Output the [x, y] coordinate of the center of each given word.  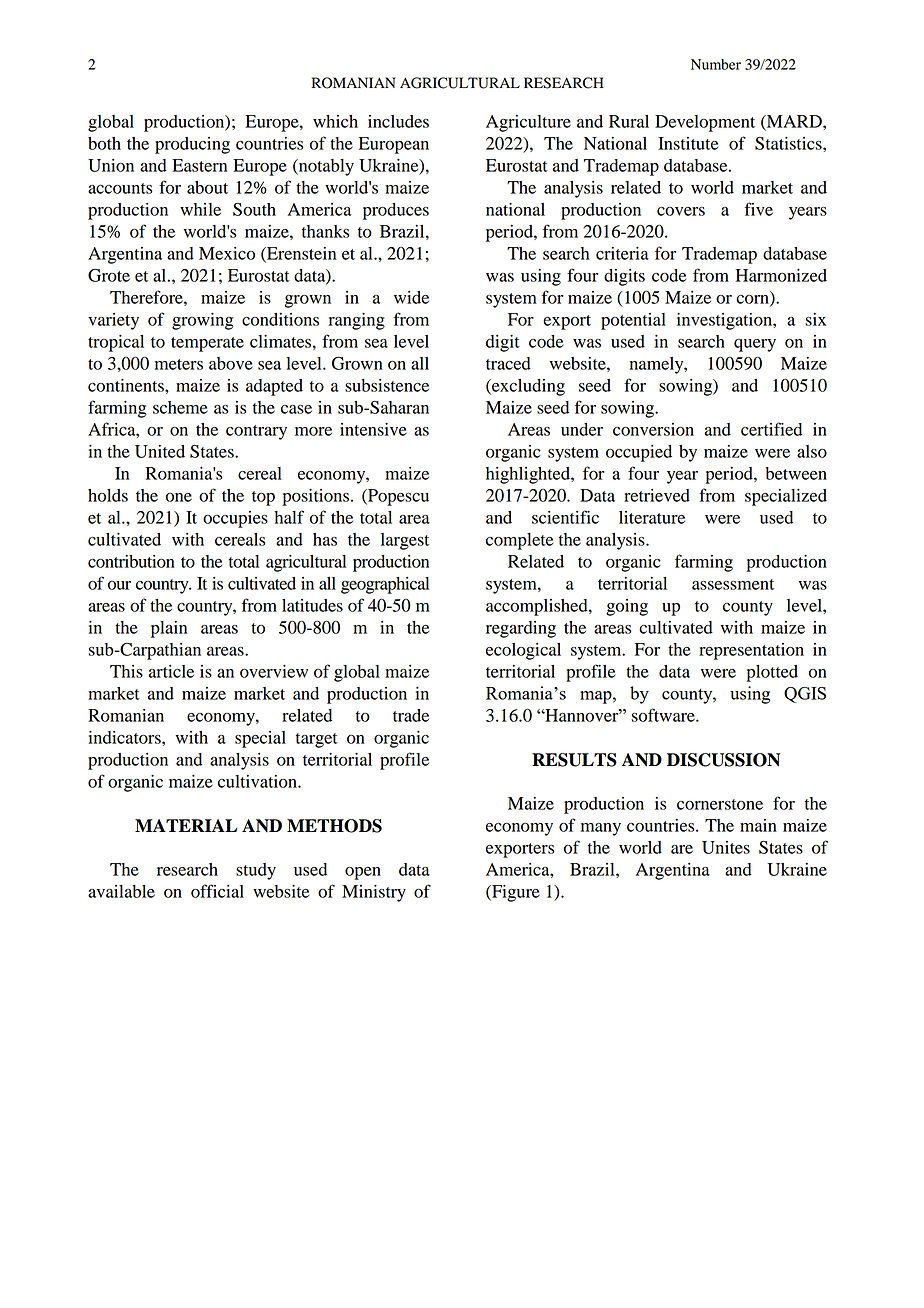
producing [192, 145]
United [160, 451]
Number [716, 64]
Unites [726, 847]
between [796, 473]
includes [398, 121]
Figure [515, 893]
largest [405, 541]
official [217, 891]
